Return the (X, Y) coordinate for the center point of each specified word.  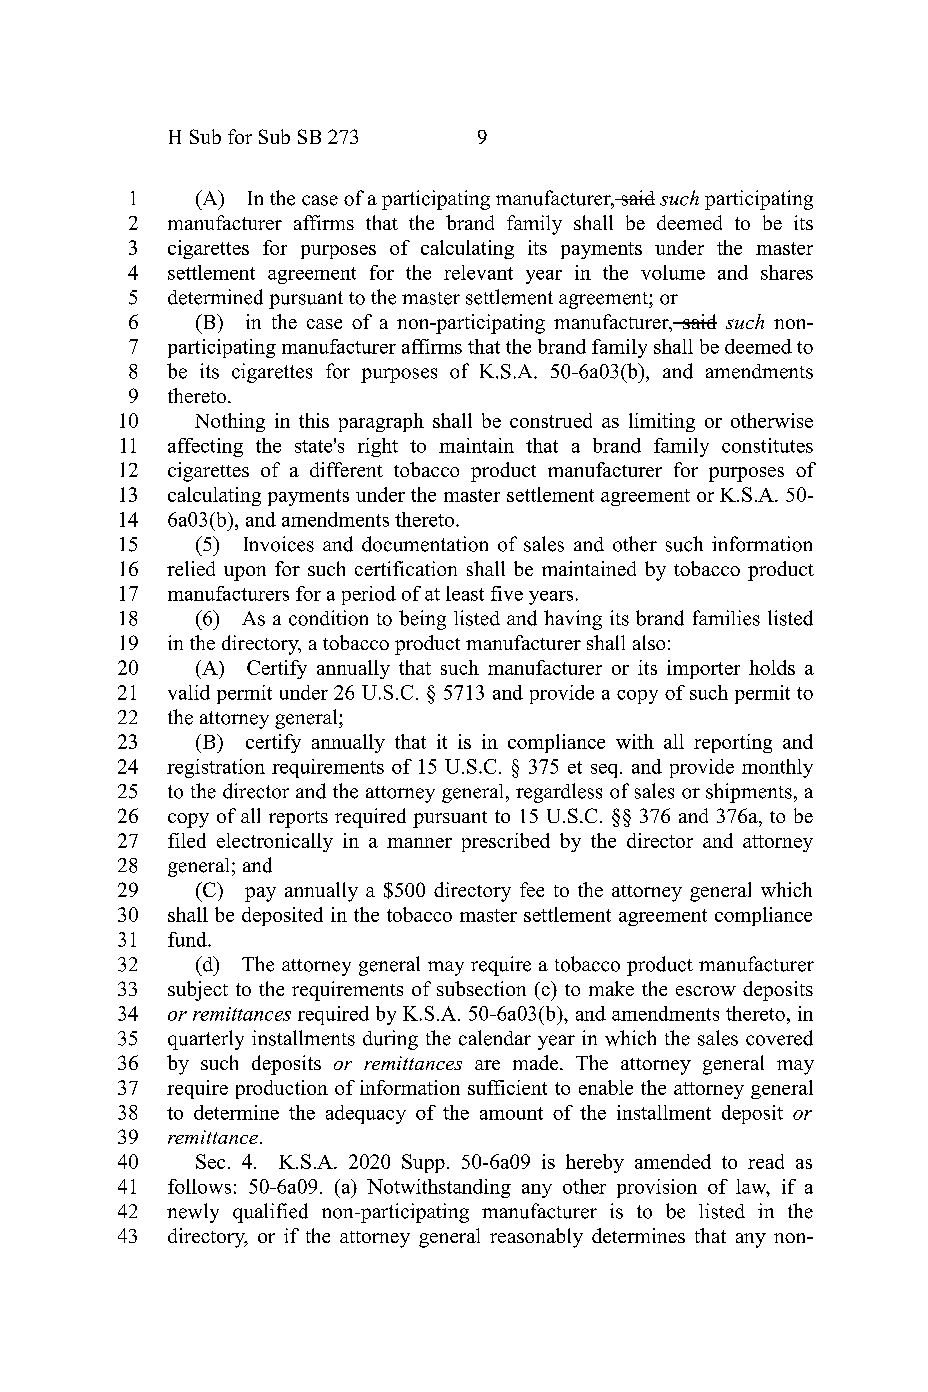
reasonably (536, 1238)
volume (673, 272)
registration (216, 768)
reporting (733, 743)
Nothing (230, 422)
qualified (270, 1213)
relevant (478, 272)
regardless (559, 793)
